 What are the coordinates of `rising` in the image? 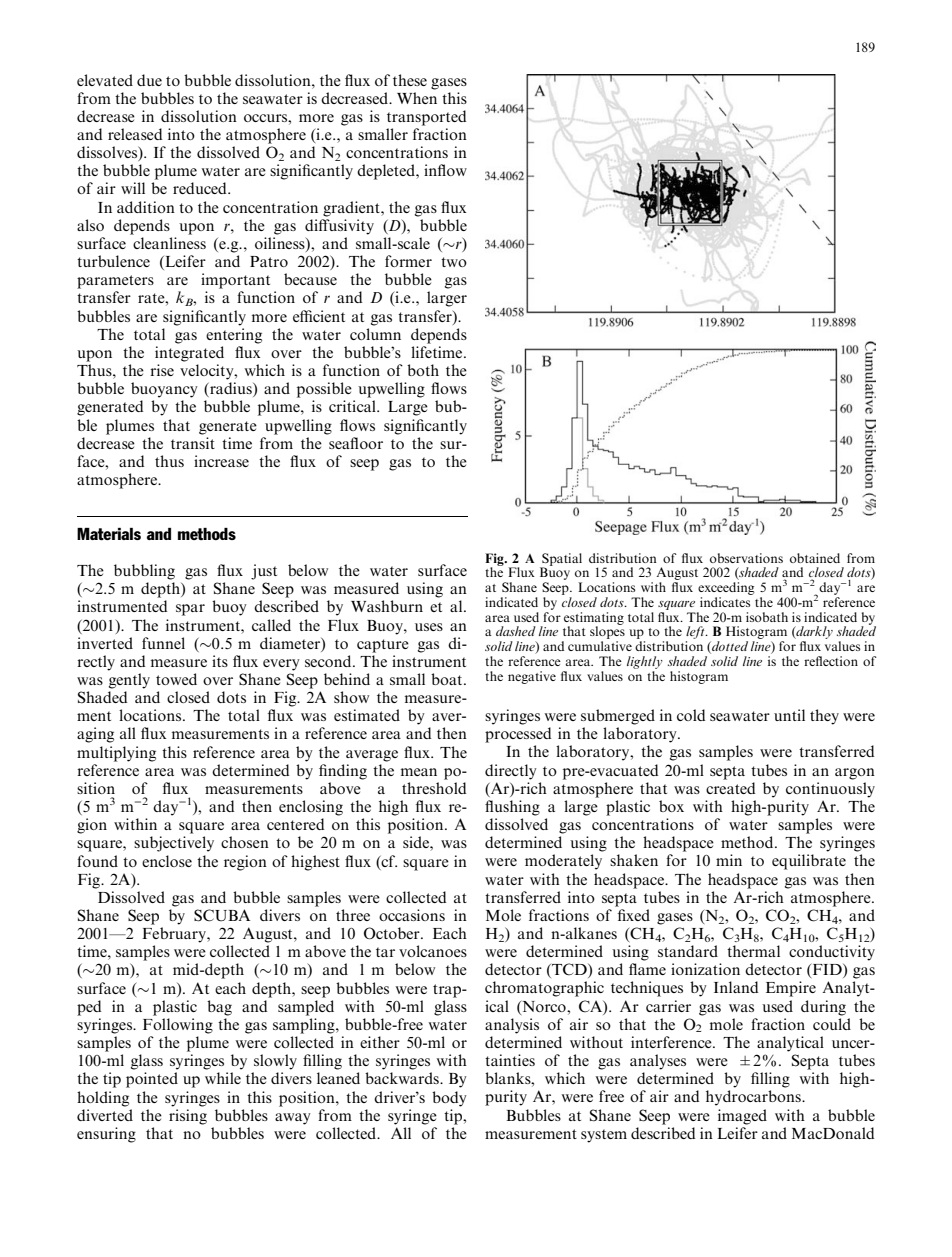 It's located at (188, 1117).
